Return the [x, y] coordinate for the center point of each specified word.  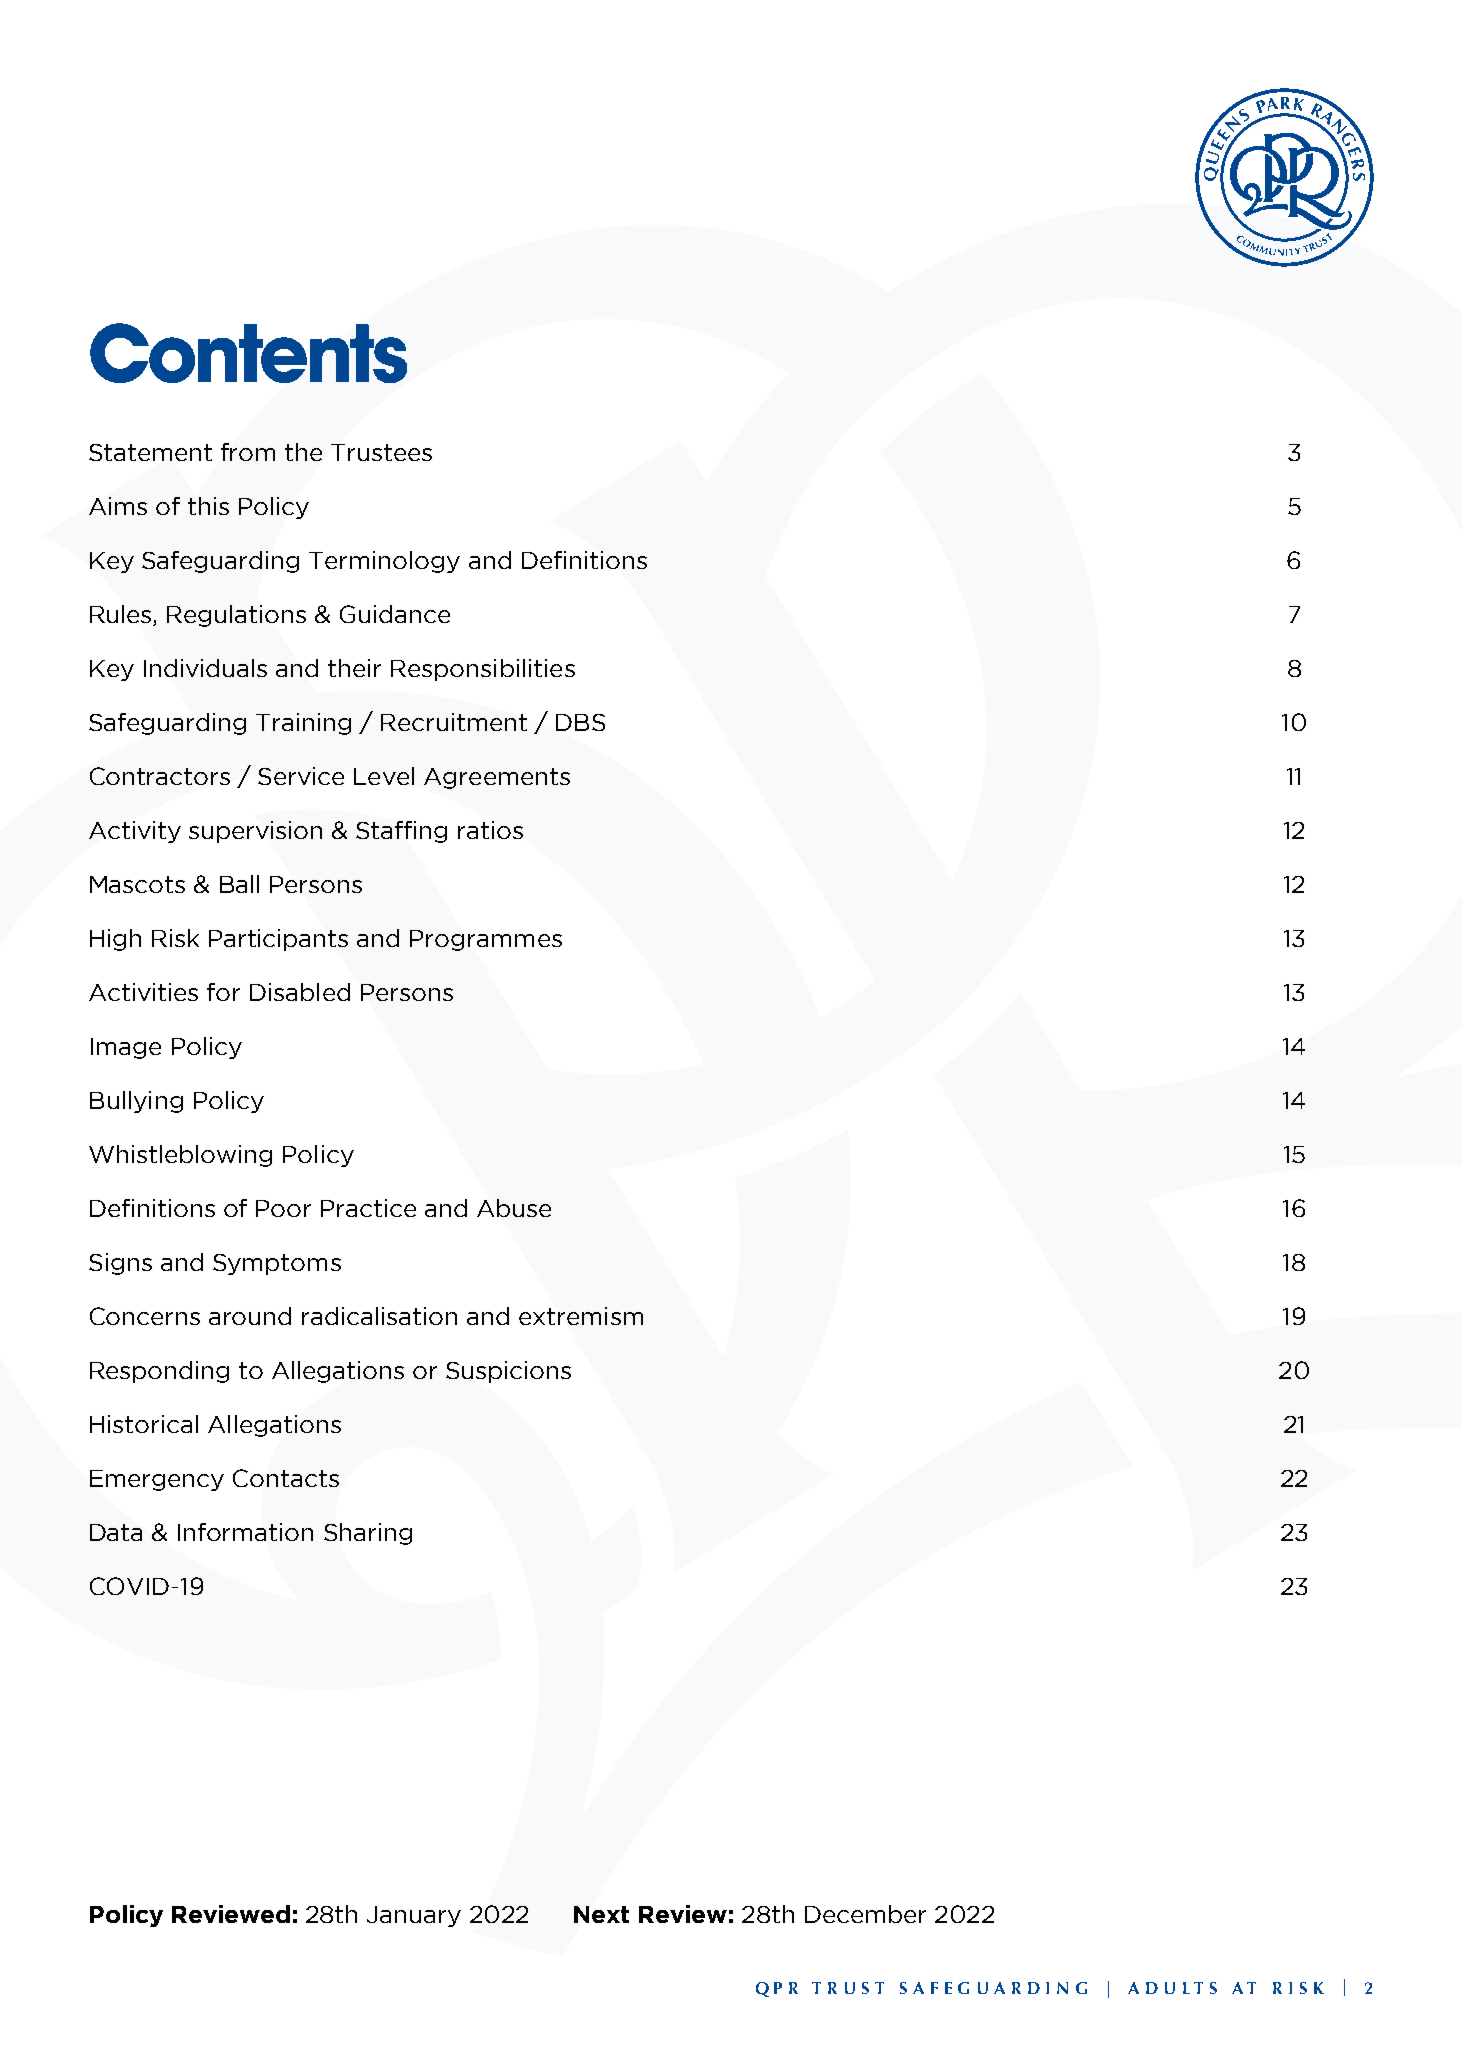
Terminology [384, 562]
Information [245, 1532]
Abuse [514, 1208]
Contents [248, 353]
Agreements [497, 778]
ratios [490, 830]
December [865, 1914]
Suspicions [508, 1372]
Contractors [160, 776]
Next [601, 1914]
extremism [581, 1316]
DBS [580, 722]
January [414, 1916]
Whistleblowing [180, 1156]
